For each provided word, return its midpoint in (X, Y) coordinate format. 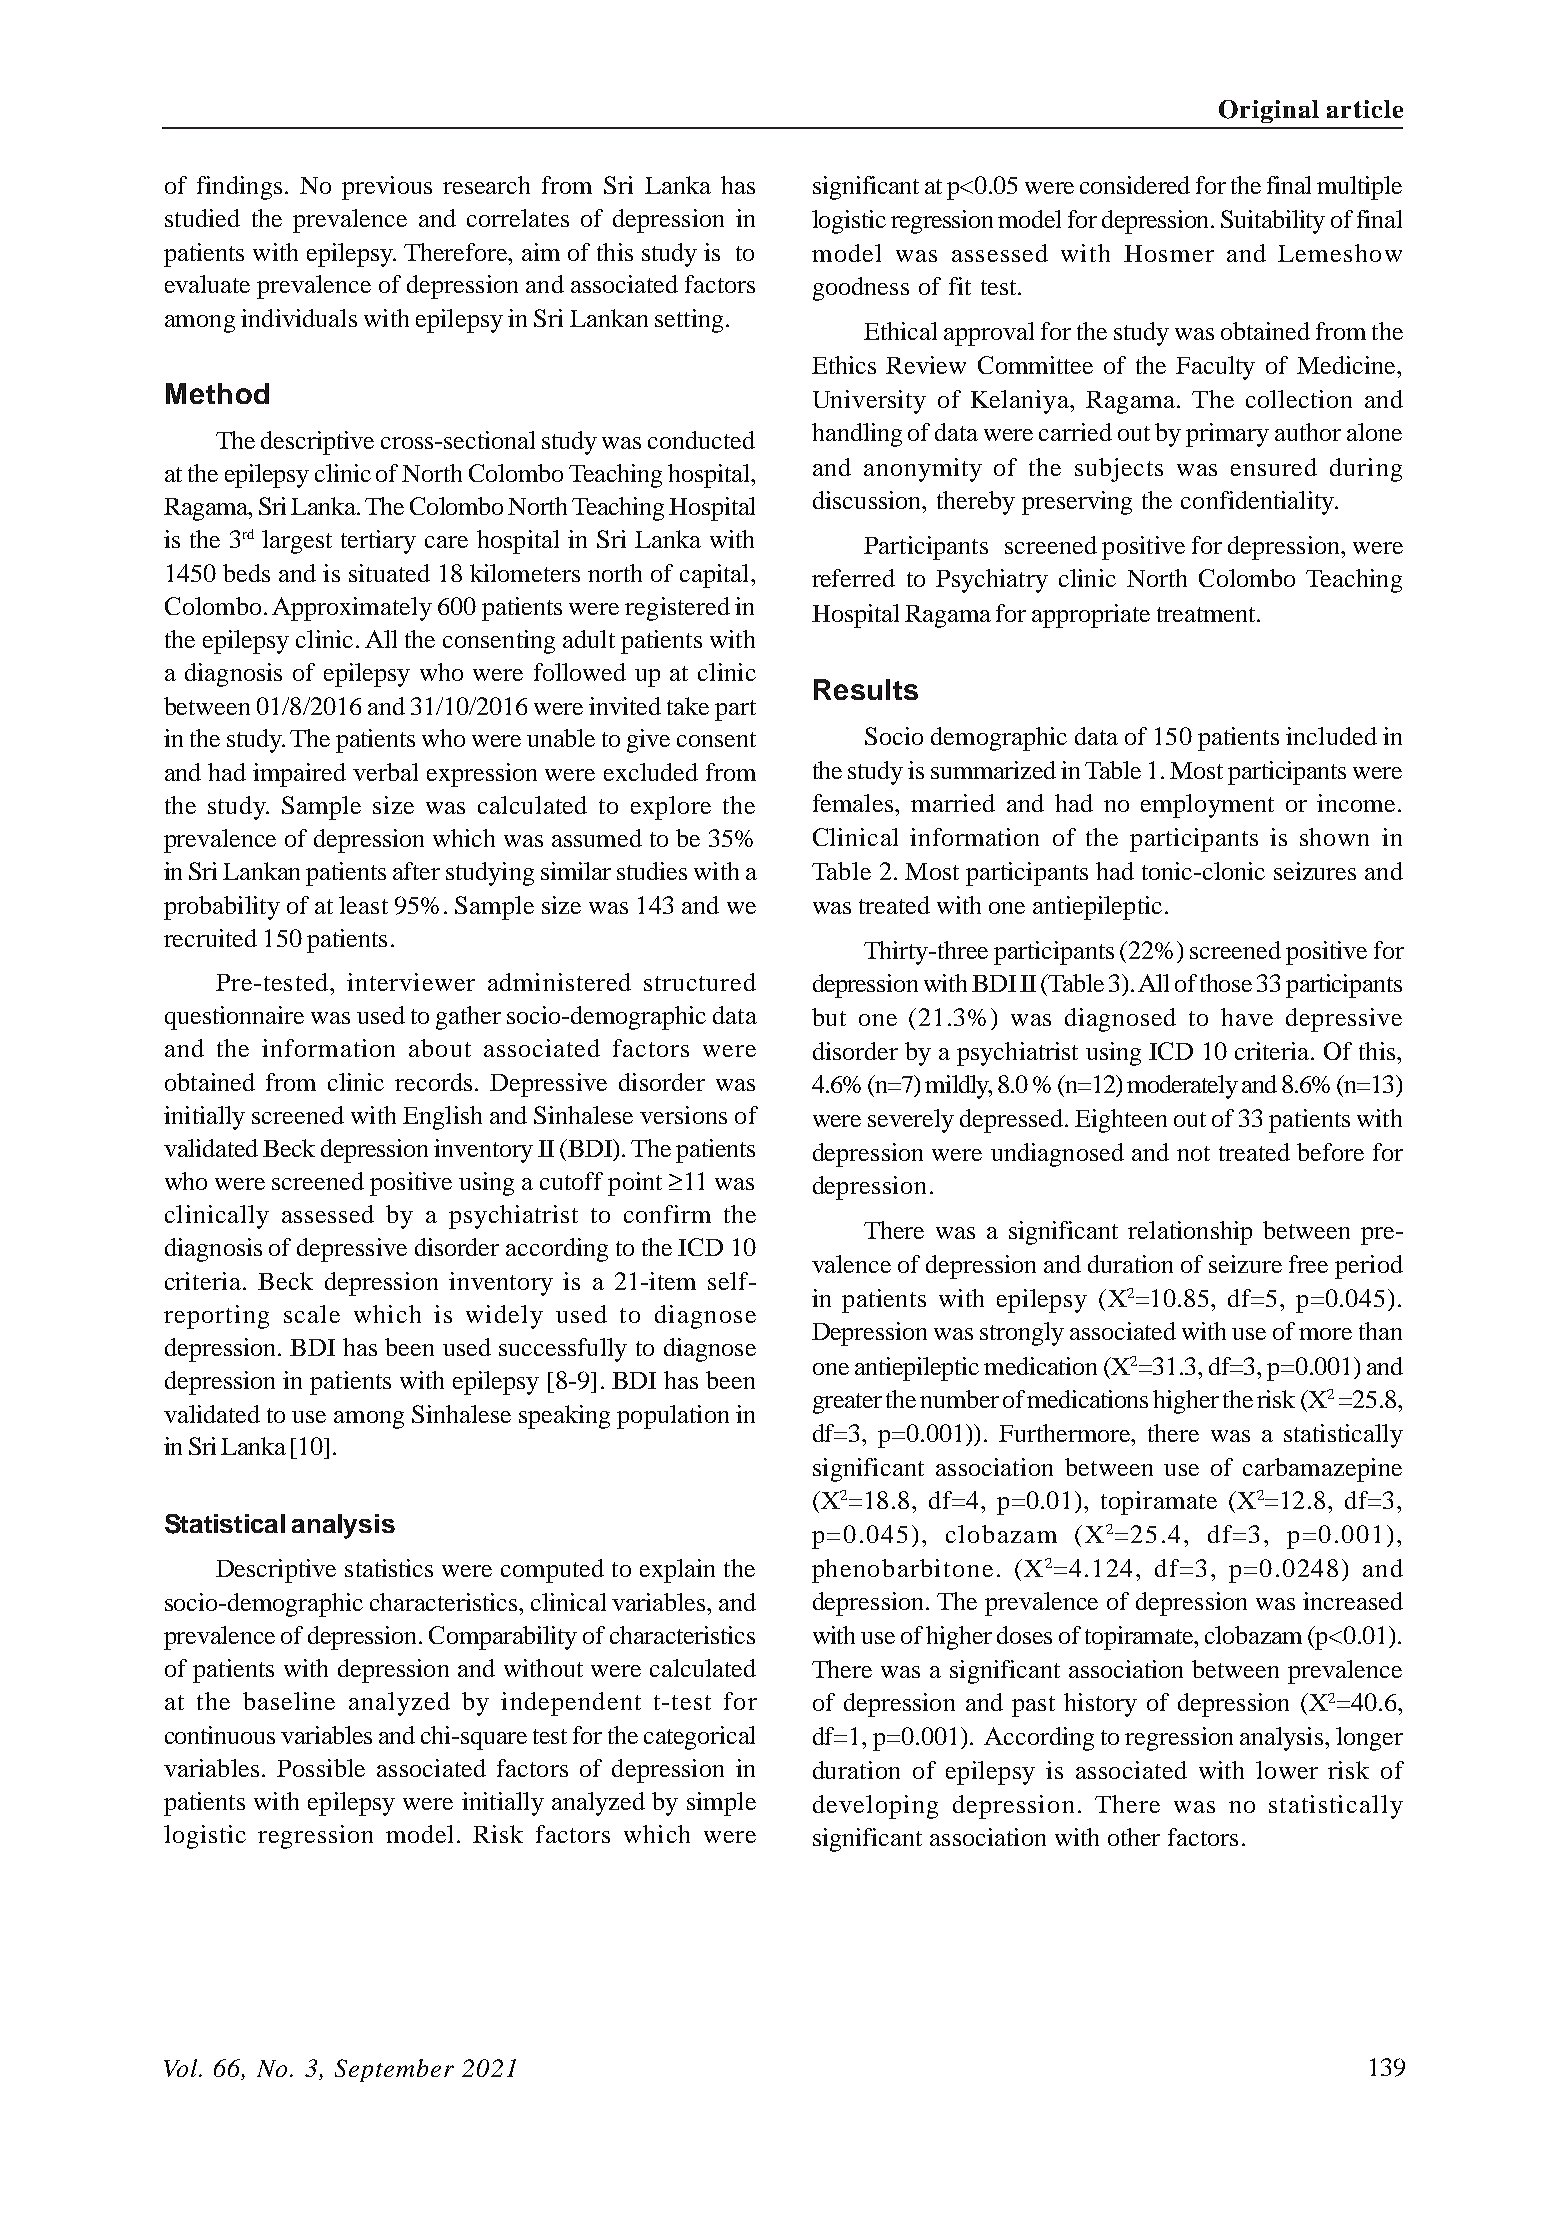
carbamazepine (1322, 1470)
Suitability (1273, 222)
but (829, 1017)
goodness (861, 289)
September (394, 2070)
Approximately (352, 609)
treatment (1207, 614)
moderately (1182, 1087)
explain (677, 1571)
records (433, 1082)
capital (716, 576)
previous (387, 188)
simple (721, 1804)
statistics (389, 1568)
